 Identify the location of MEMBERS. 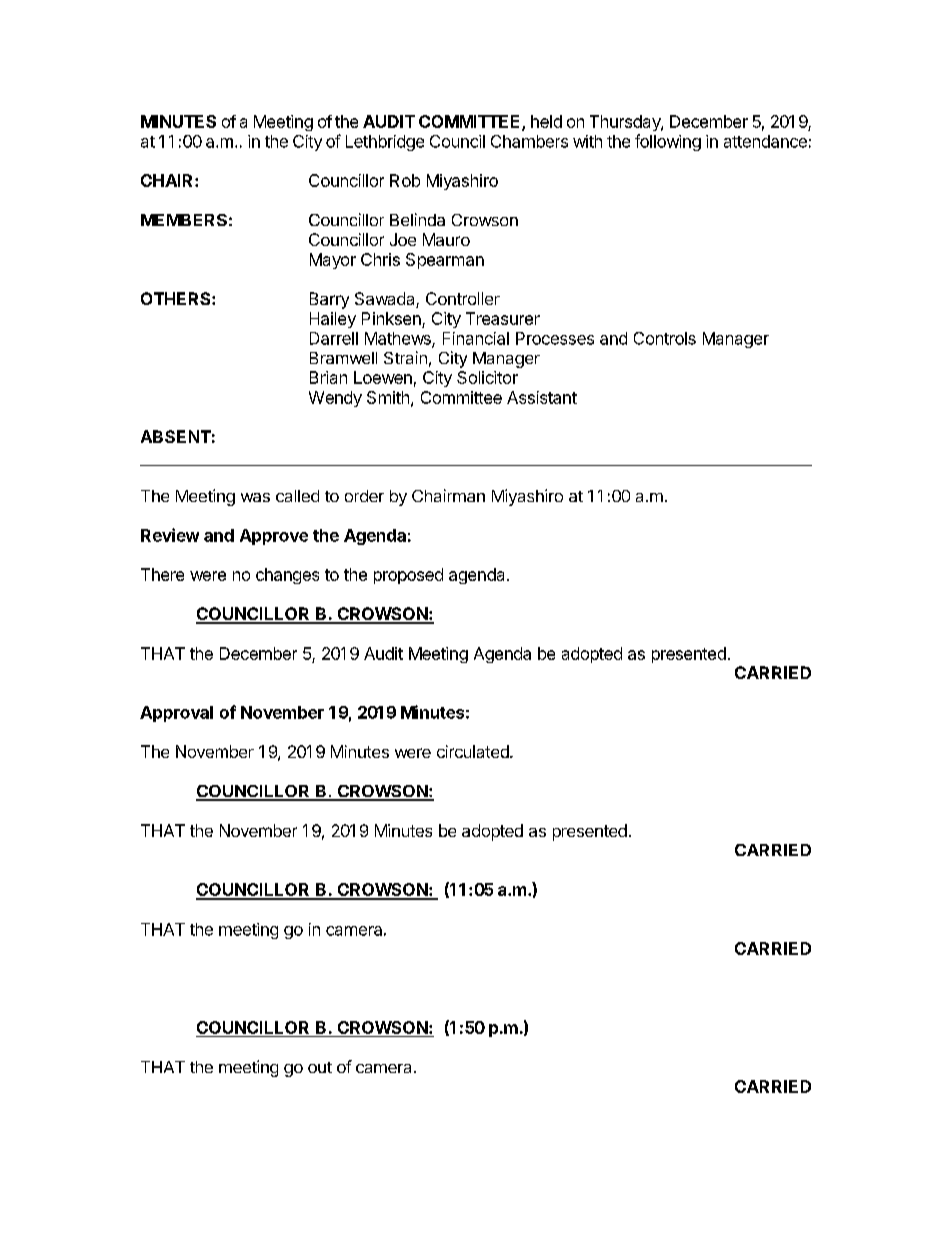
(184, 220).
